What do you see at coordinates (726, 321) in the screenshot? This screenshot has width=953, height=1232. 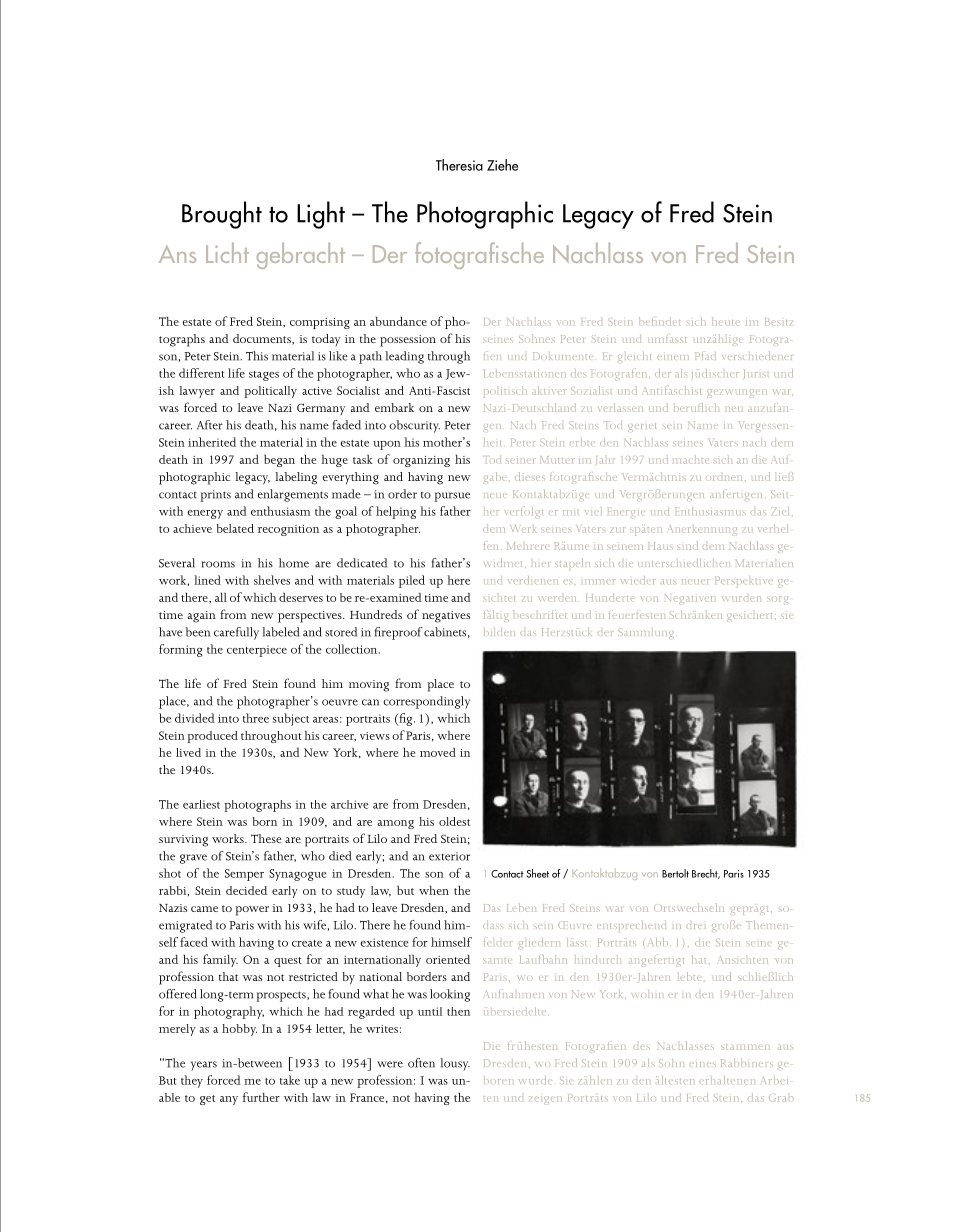 I see `heute` at bounding box center [726, 321].
